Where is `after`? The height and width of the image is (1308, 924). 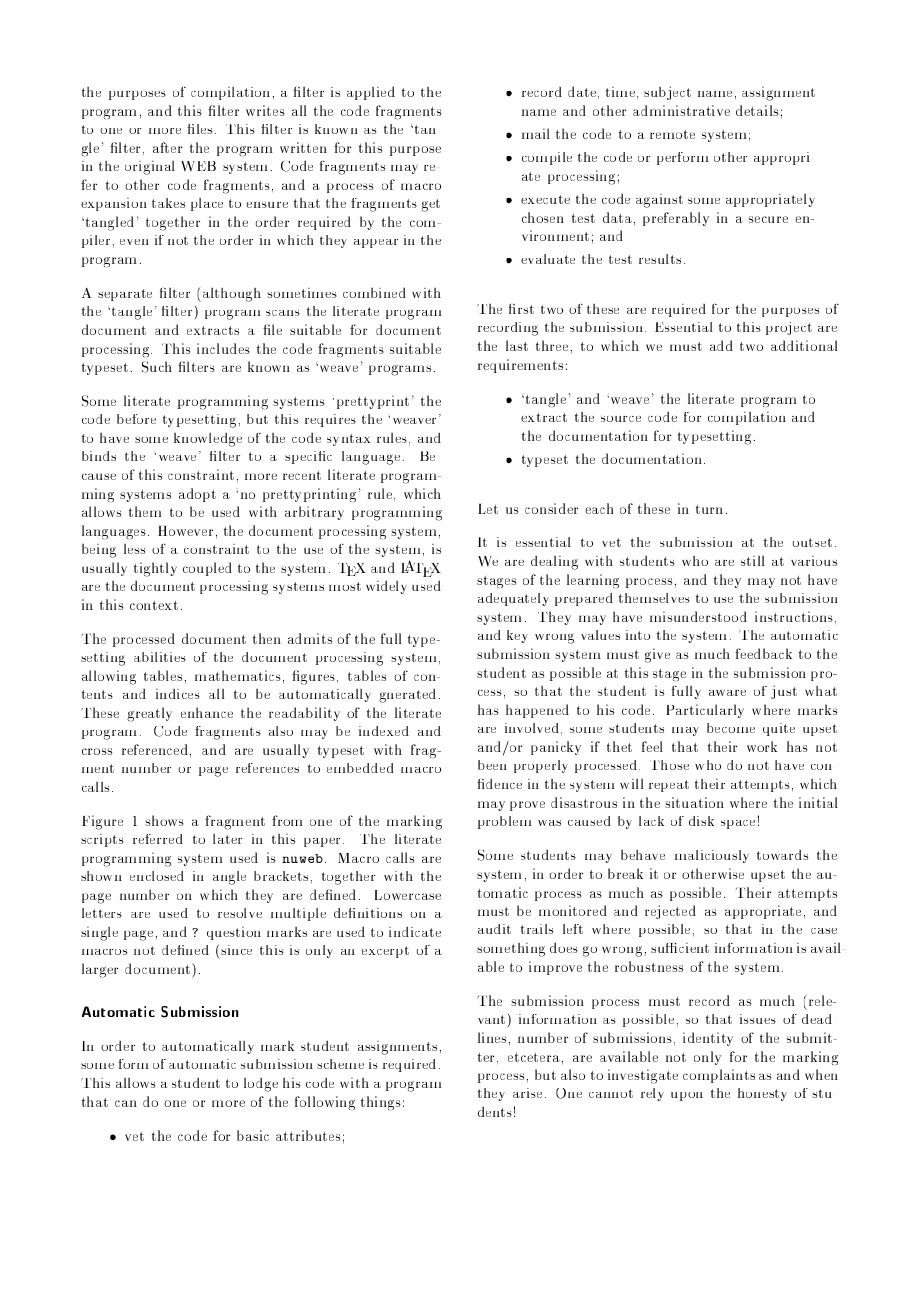 after is located at coordinates (167, 147).
